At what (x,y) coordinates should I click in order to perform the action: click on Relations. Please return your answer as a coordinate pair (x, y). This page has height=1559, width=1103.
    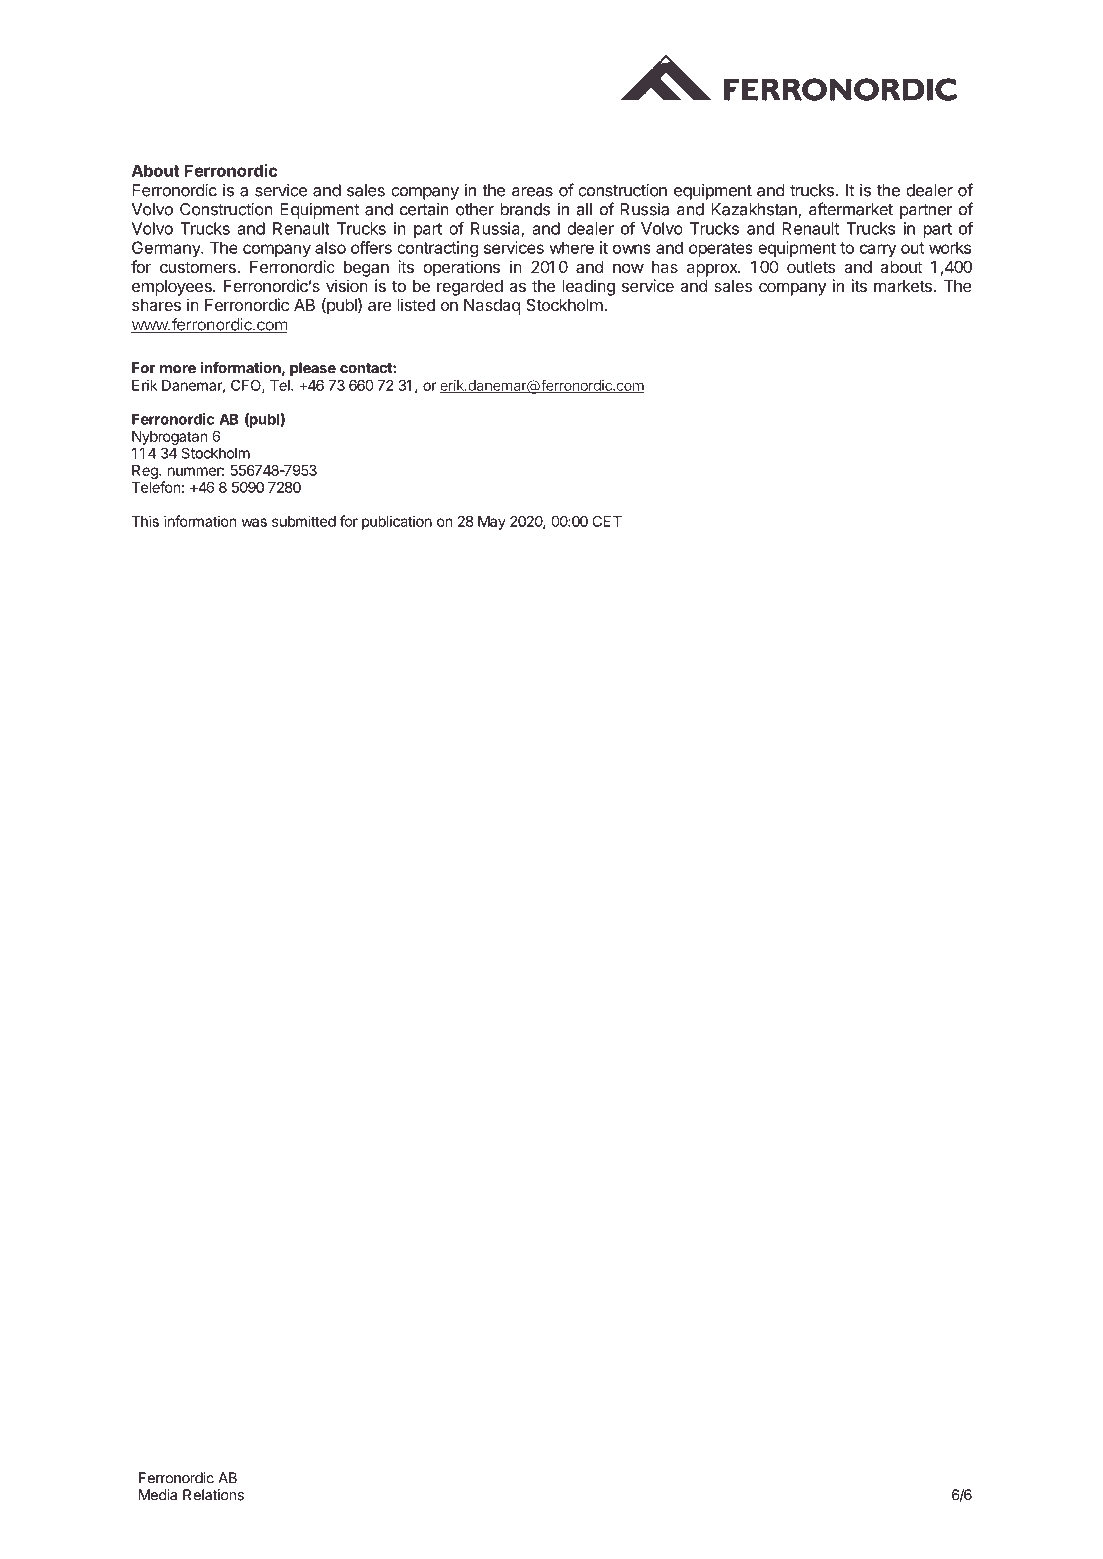
    Looking at the image, I should click on (213, 1495).
